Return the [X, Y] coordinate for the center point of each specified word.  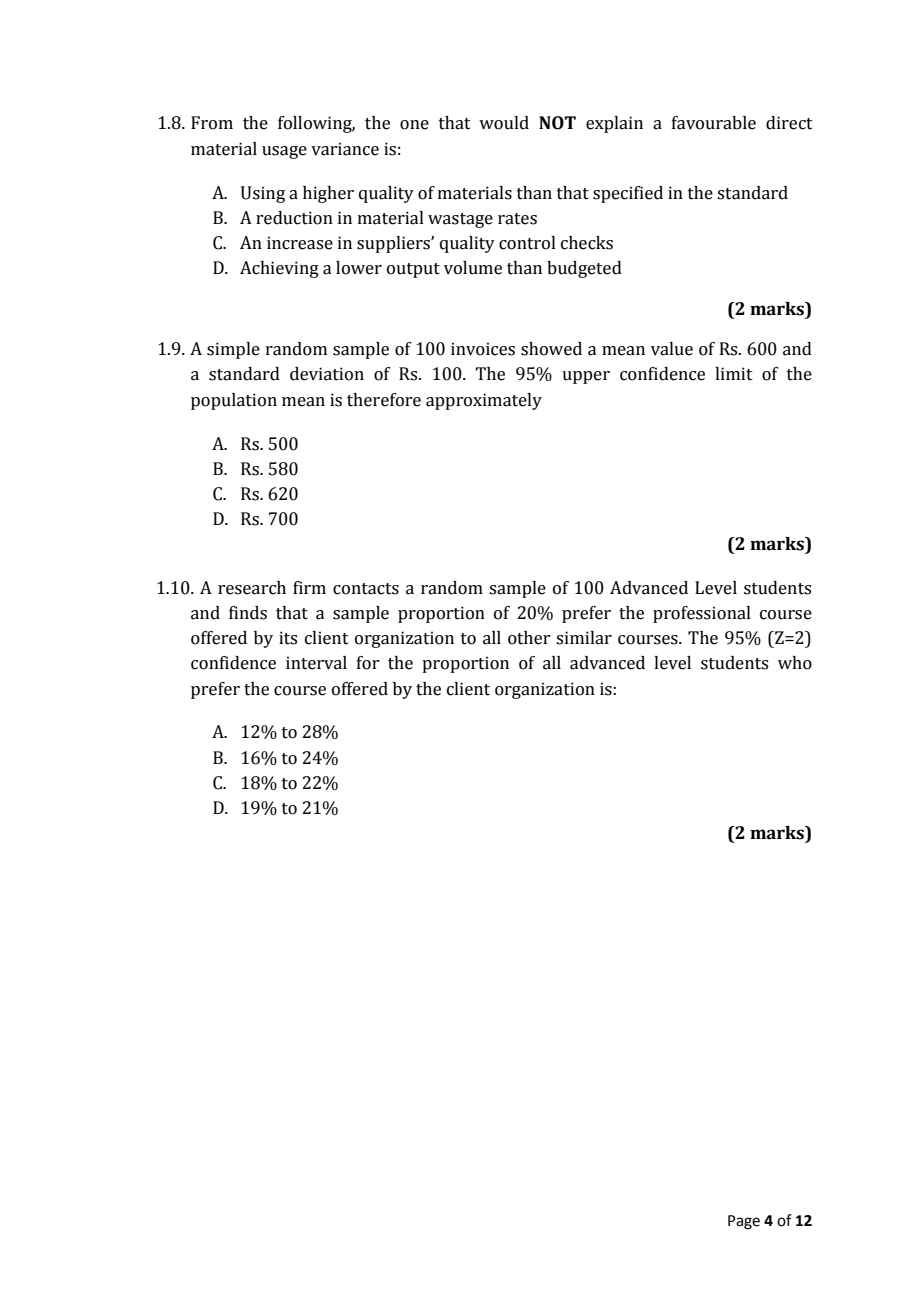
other [529, 638]
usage [284, 152]
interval [316, 663]
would [504, 123]
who [795, 663]
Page [744, 1222]
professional [702, 614]
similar [584, 638]
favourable [714, 123]
